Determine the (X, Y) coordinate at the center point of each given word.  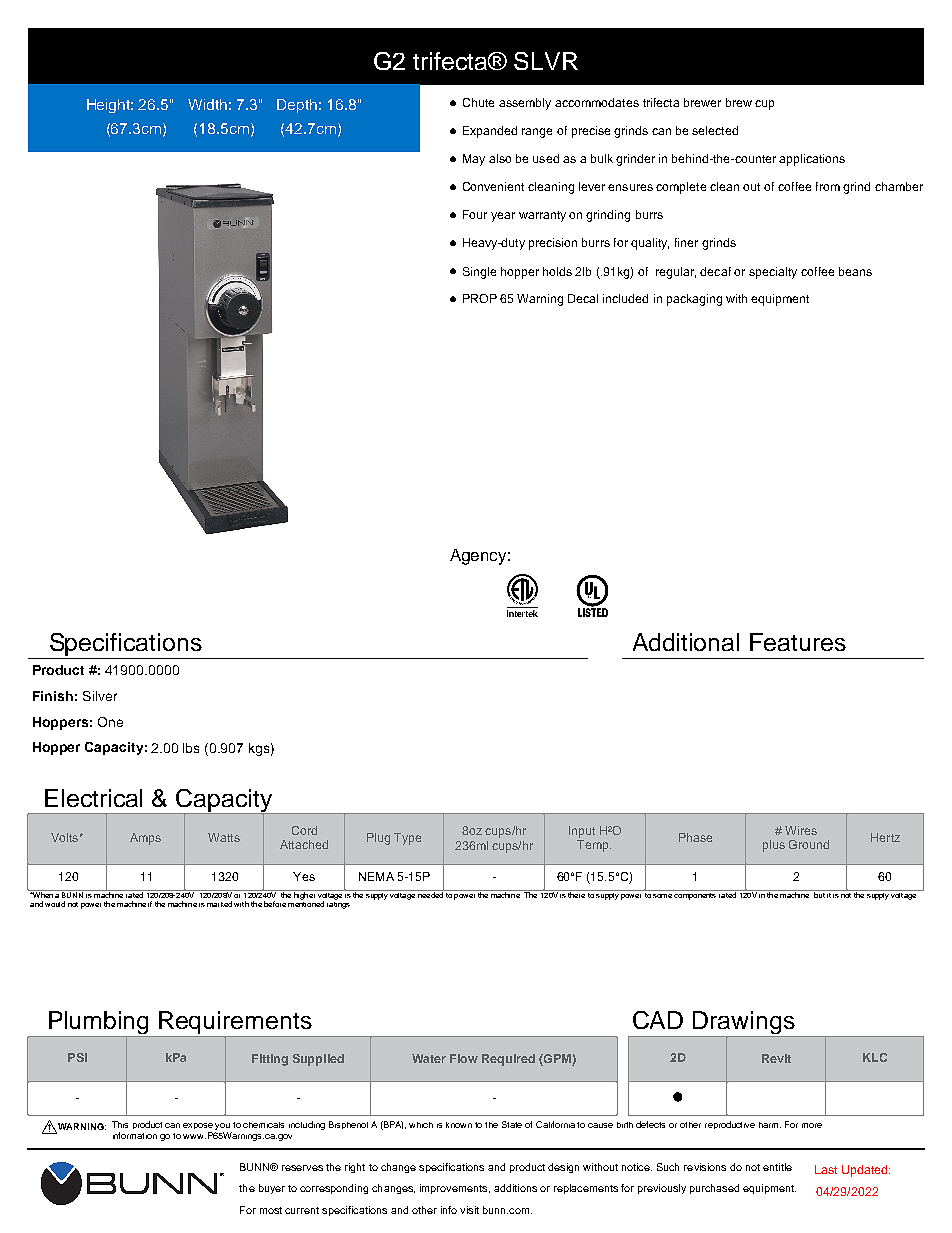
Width (207, 104)
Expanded (490, 132)
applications (812, 160)
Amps (145, 839)
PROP (480, 298)
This (120, 1124)
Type (407, 839)
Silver (100, 696)
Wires (801, 830)
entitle (777, 1167)
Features (798, 642)
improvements (455, 1189)
